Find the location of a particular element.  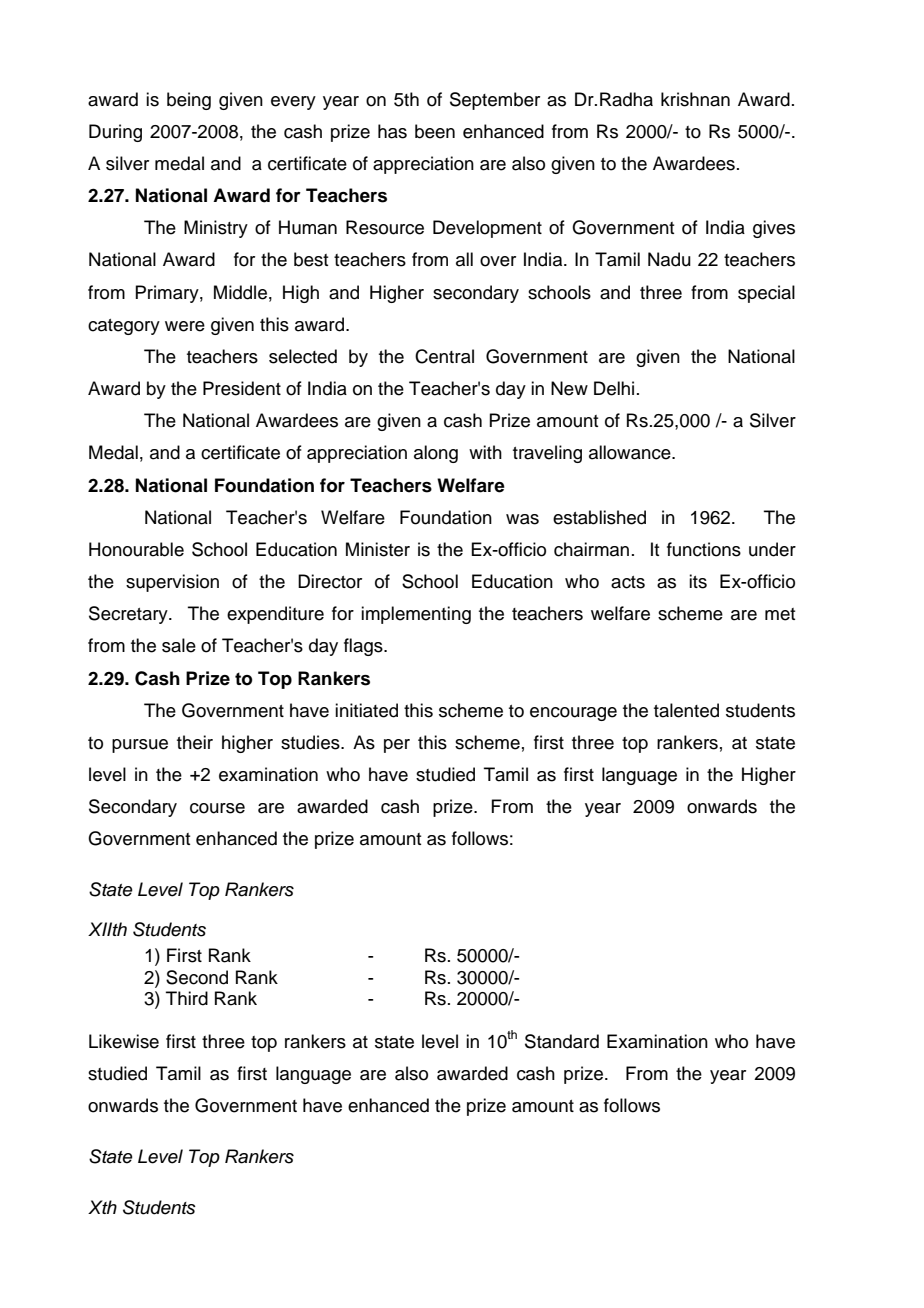

studies is located at coordinates (311, 742).
